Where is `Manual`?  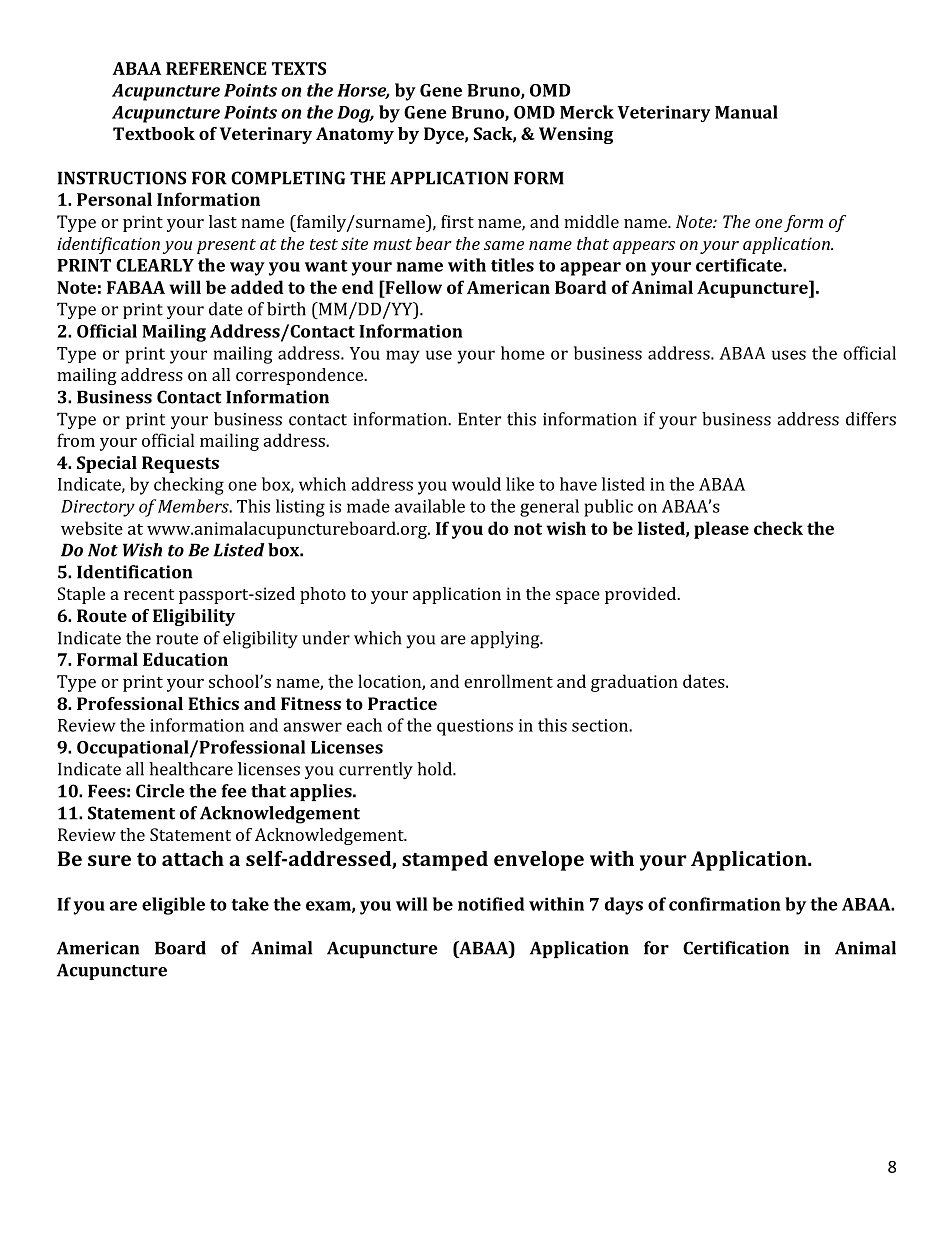 Manual is located at coordinates (746, 112).
